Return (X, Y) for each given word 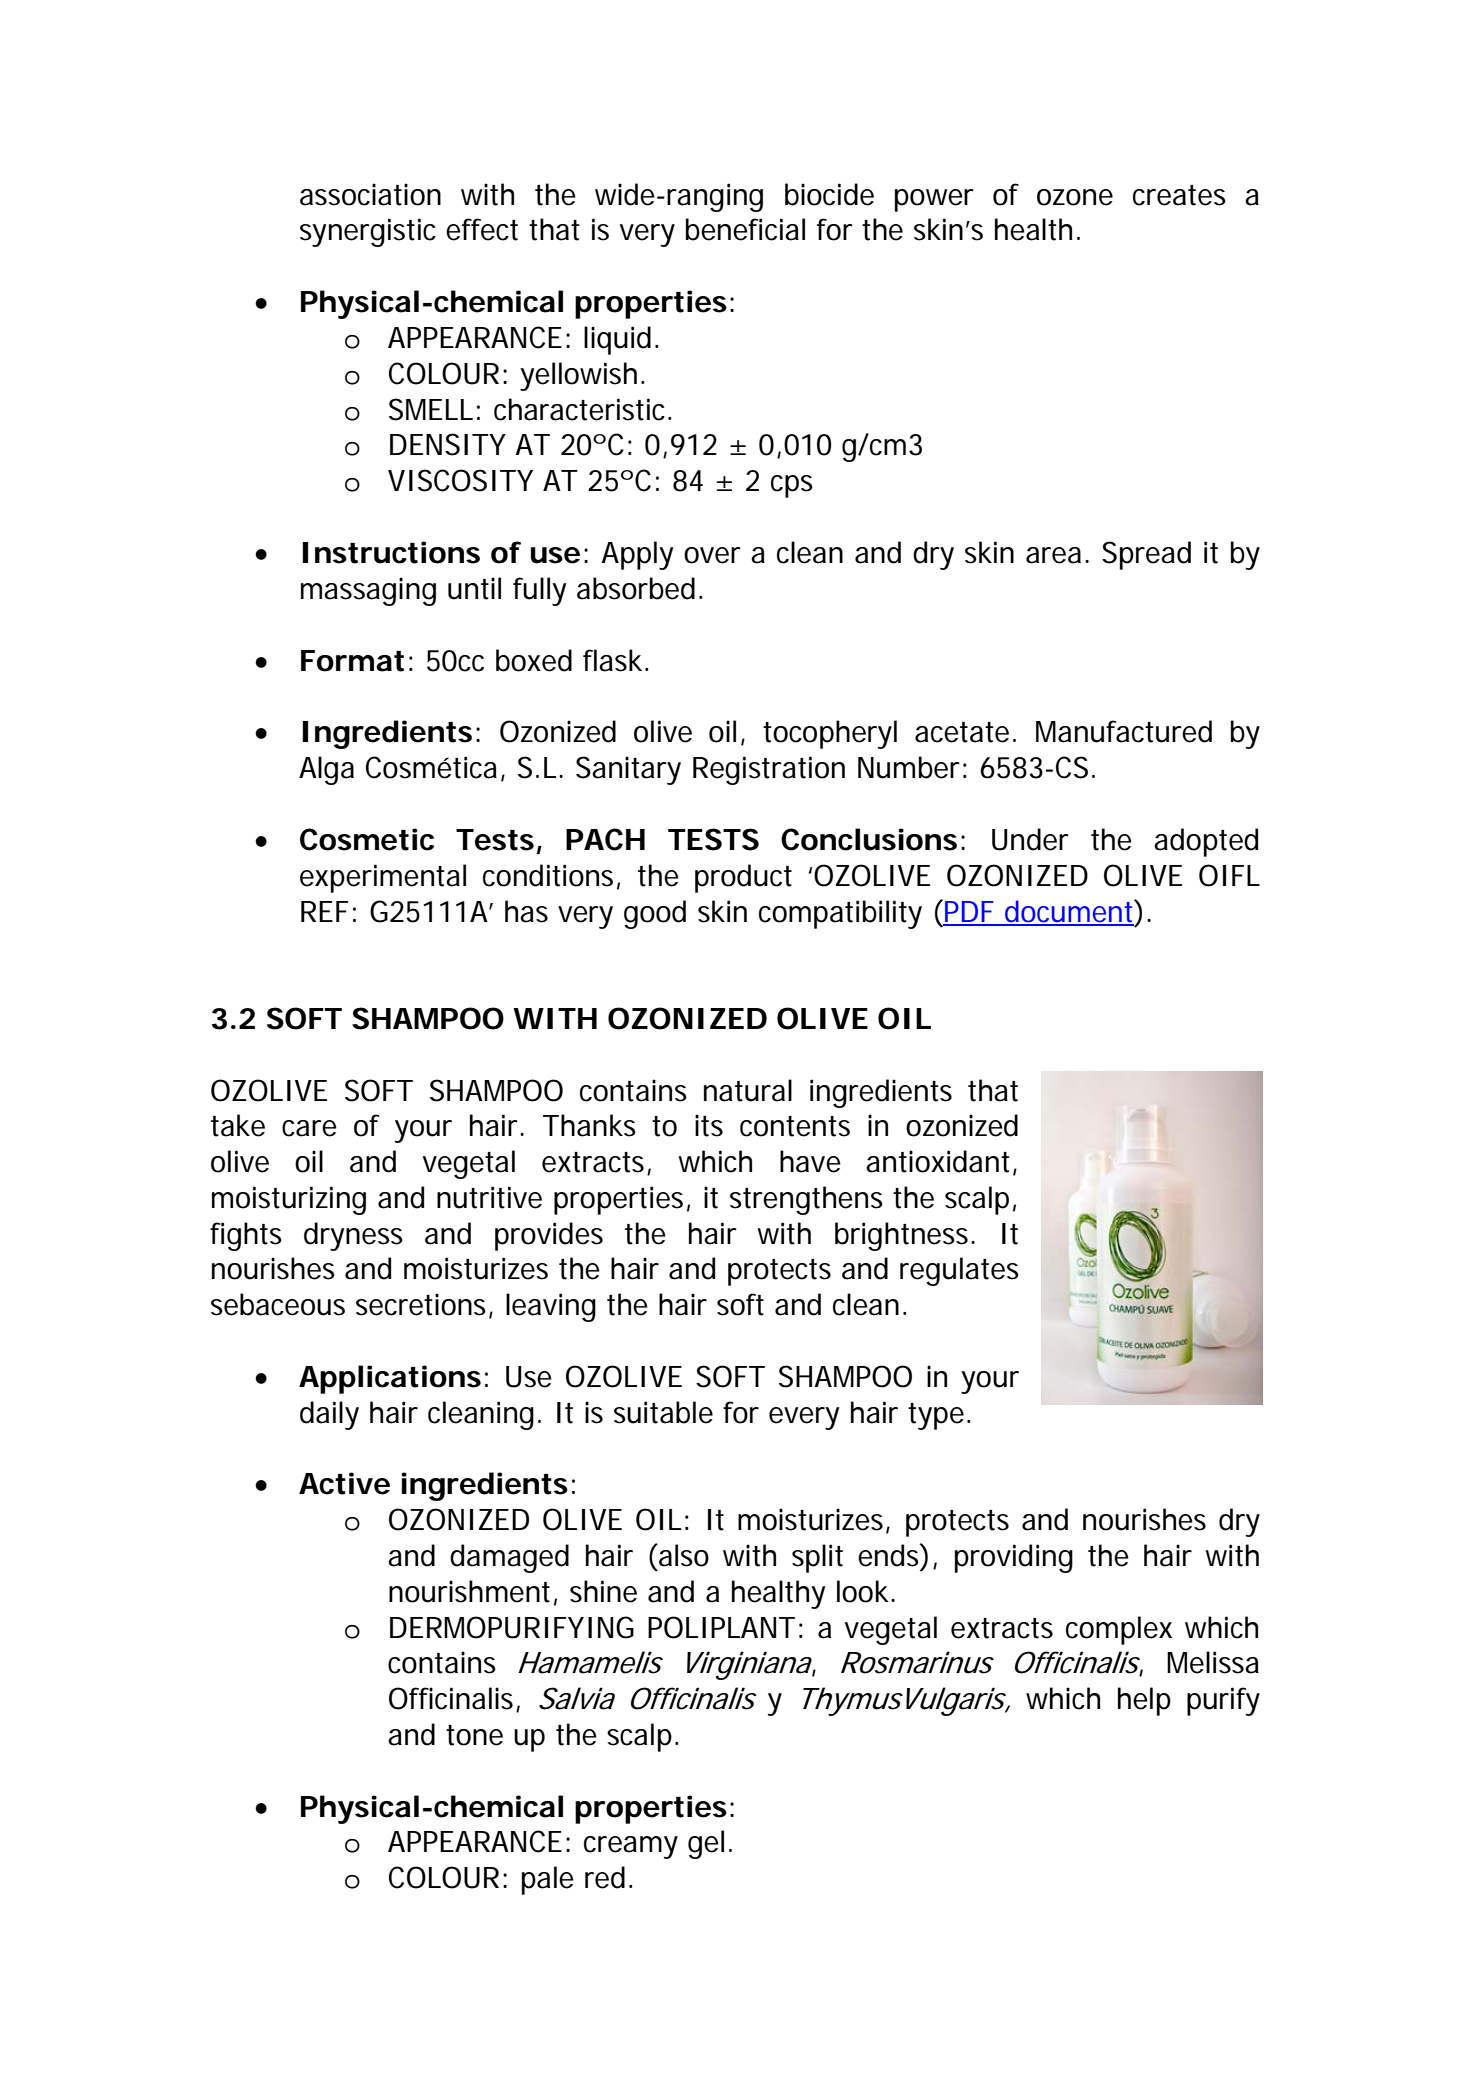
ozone (1075, 197)
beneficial (745, 229)
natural (748, 1090)
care (309, 1128)
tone (474, 1735)
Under (1030, 839)
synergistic (368, 232)
